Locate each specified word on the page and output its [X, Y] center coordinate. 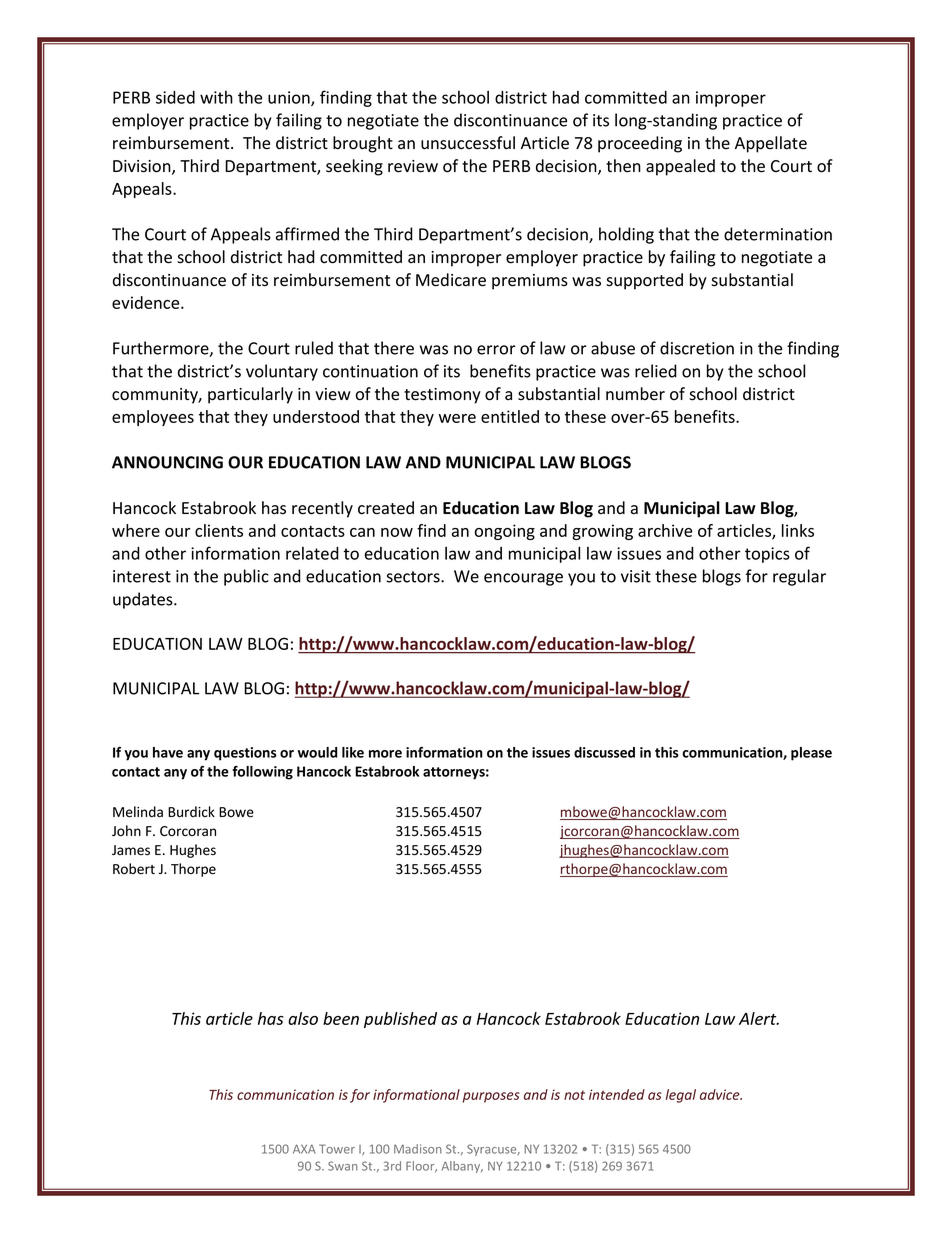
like [353, 752]
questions [245, 754]
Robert [134, 869]
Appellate [771, 144]
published [400, 1020]
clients [219, 530]
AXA [304, 1149]
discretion [697, 348]
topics [767, 555]
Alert [759, 1018]
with [216, 97]
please [811, 754]
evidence [147, 302]
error [496, 350]
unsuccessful [468, 143]
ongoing [505, 532]
